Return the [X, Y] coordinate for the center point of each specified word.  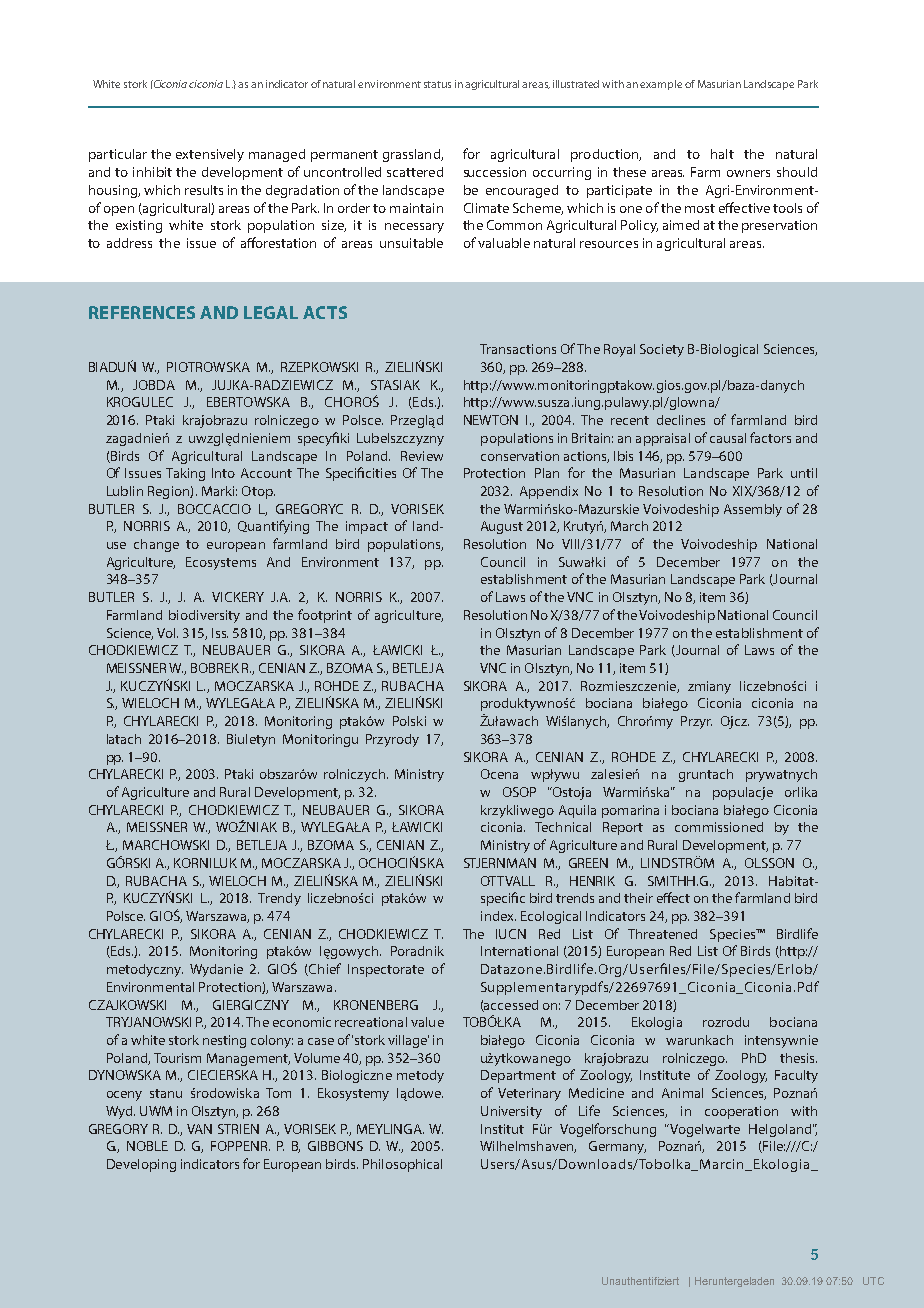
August [502, 527]
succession [495, 172]
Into [223, 473]
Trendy [279, 899]
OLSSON [769, 863]
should [797, 172]
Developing [141, 1165]
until [804, 473]
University [511, 1112]
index [498, 916]
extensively [210, 155]
